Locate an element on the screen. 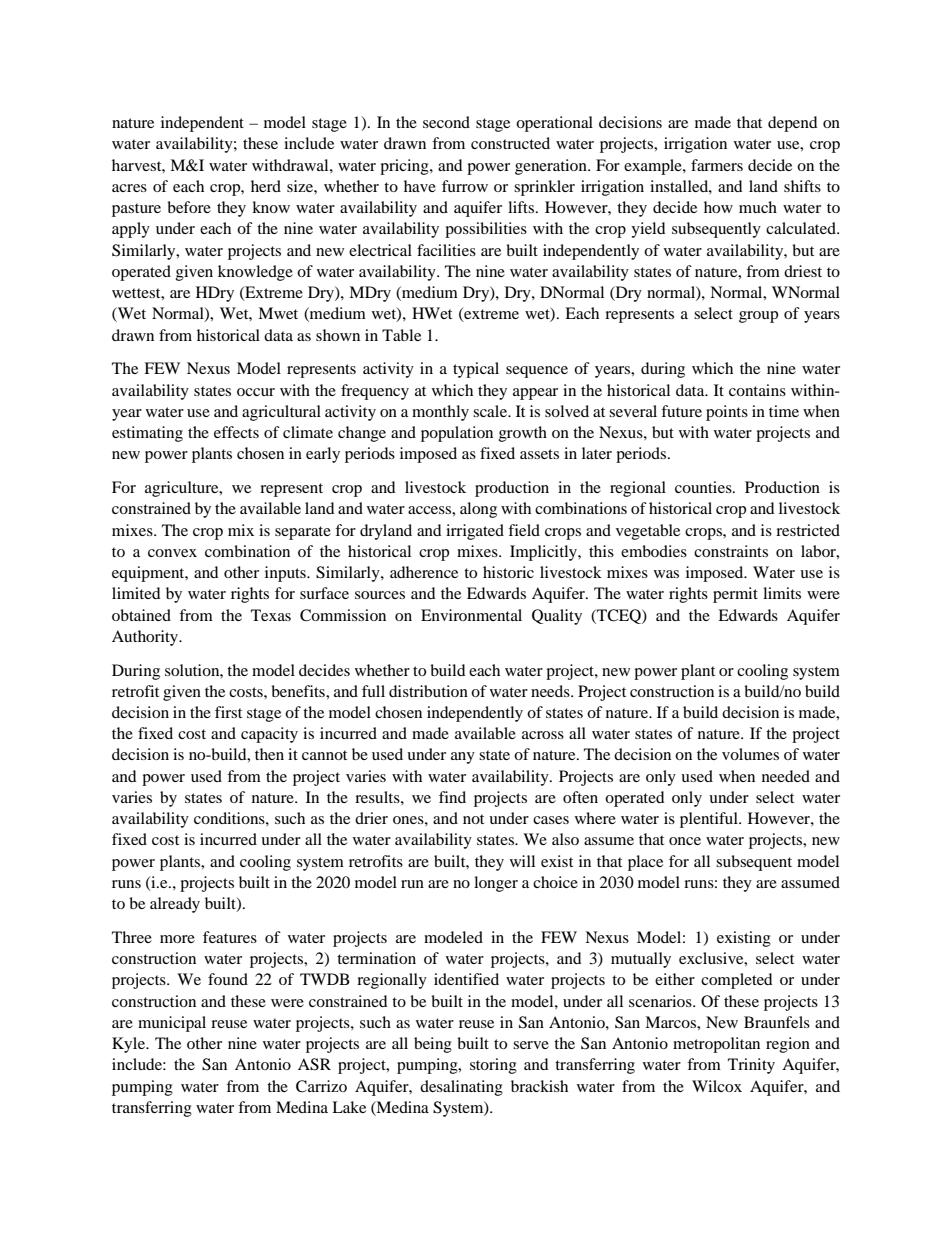 The height and width of the screenshot is (1233, 952). Texas is located at coordinates (271, 615).
